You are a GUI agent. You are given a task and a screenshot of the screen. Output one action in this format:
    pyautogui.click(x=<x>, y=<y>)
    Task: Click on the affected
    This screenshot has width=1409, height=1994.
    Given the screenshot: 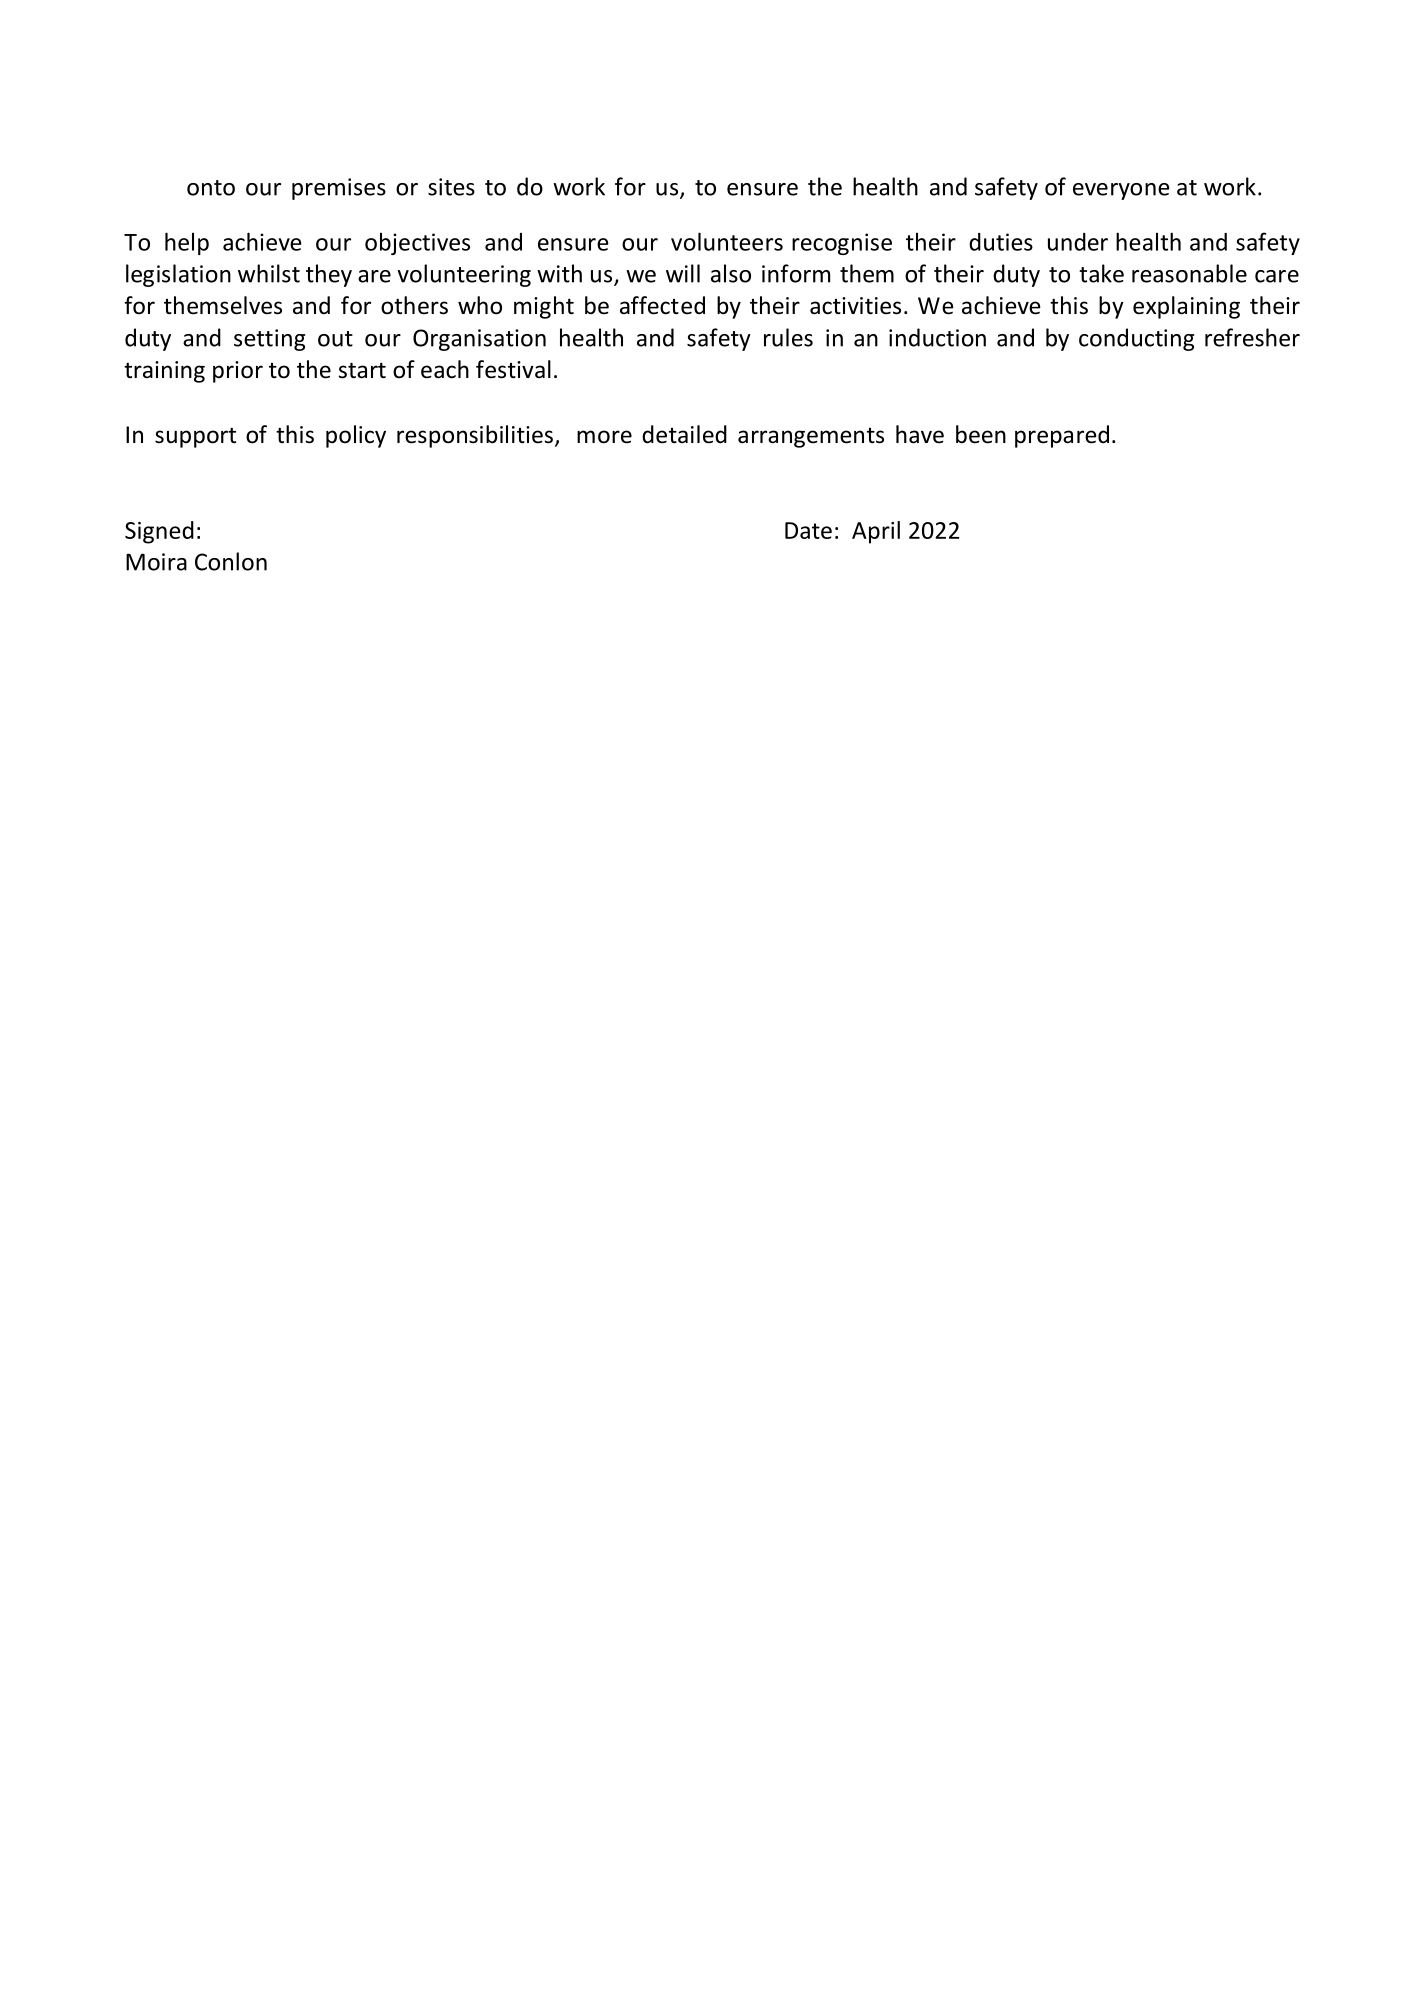 What is the action you would take?
    pyautogui.click(x=662, y=305)
